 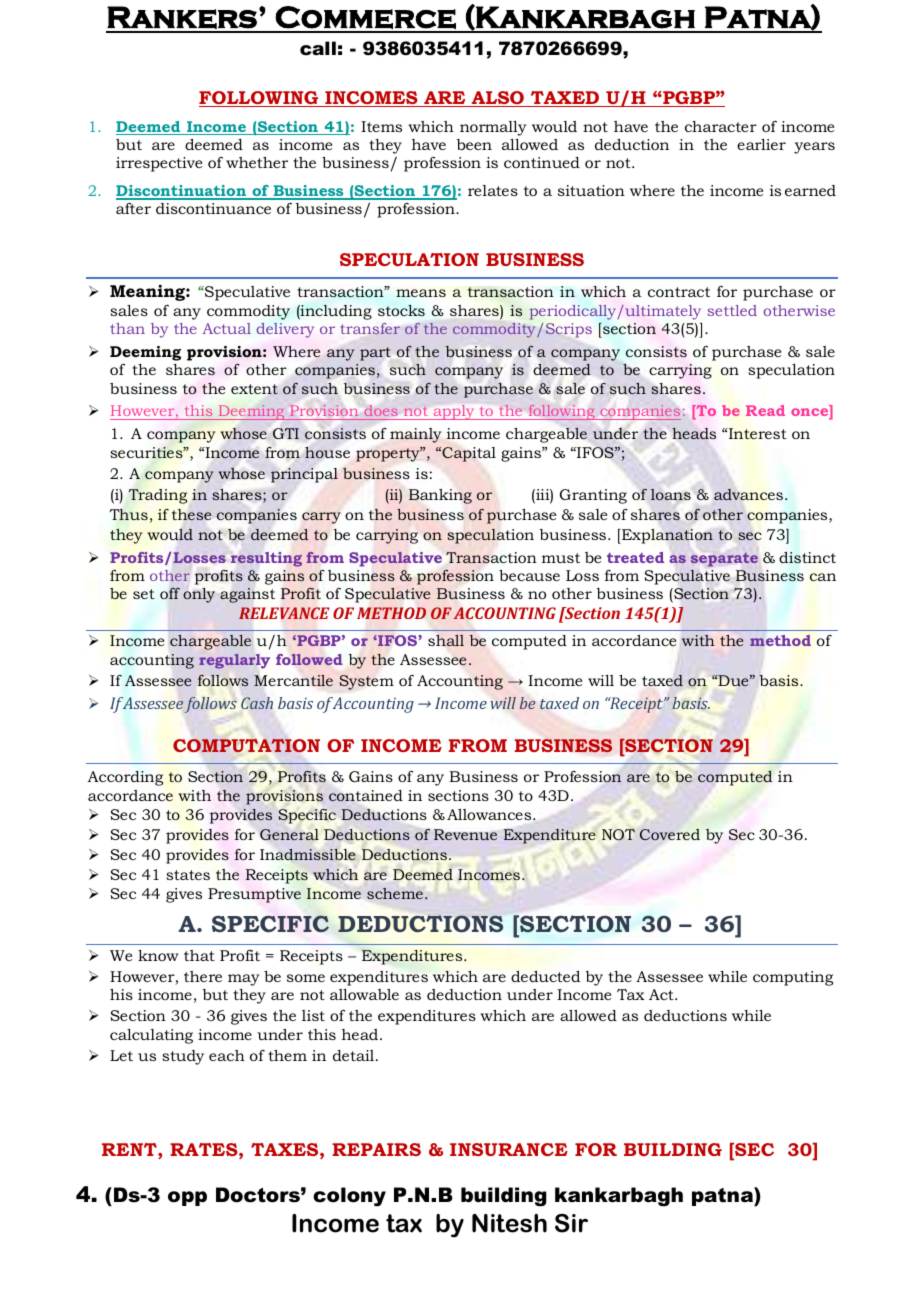 I want to click on character, so click(x=721, y=126).
